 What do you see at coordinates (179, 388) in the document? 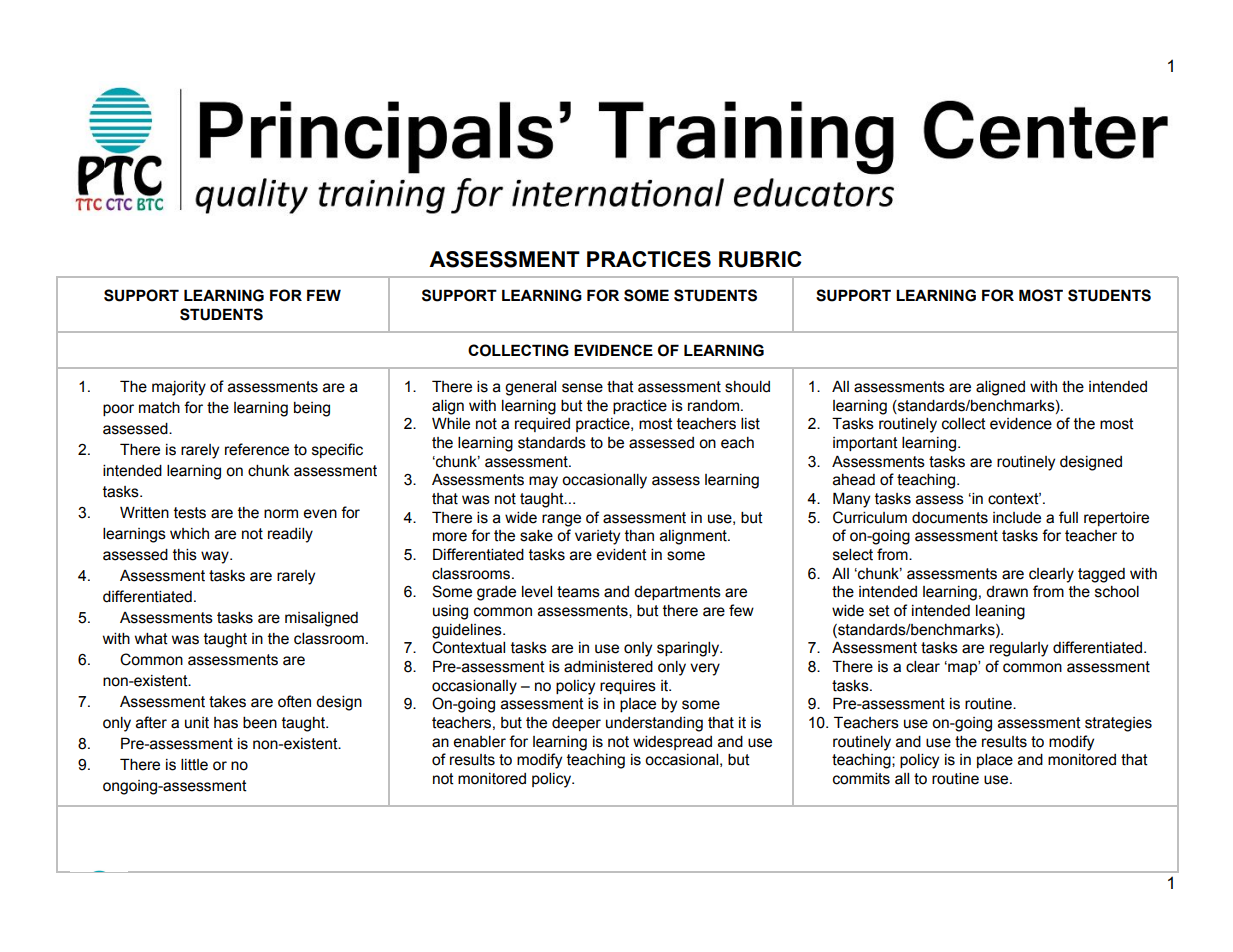
I see `majority` at bounding box center [179, 388].
